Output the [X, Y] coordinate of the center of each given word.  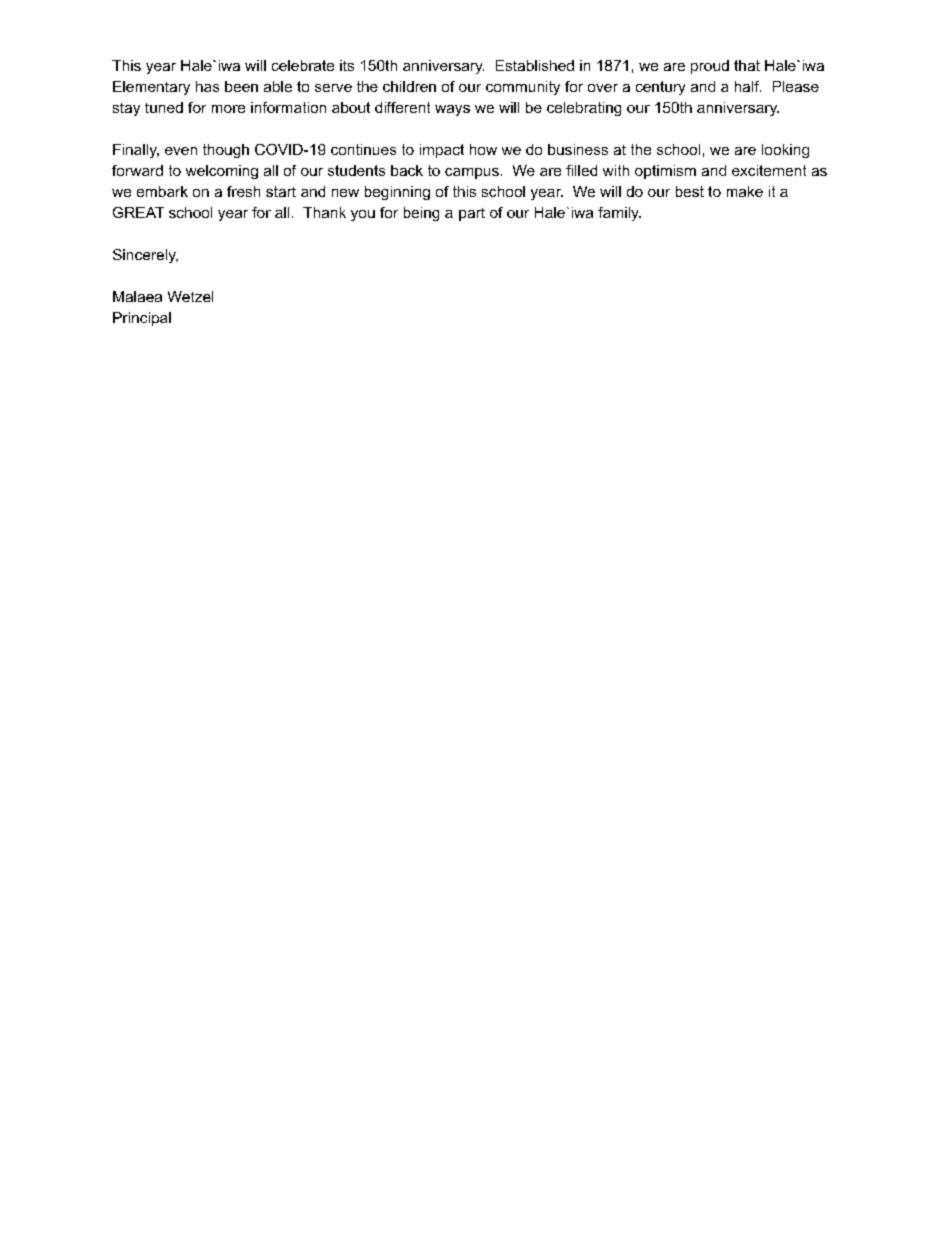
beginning [397, 193]
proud [710, 67]
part [472, 214]
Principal [142, 319]
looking [785, 151]
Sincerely [145, 256]
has [207, 86]
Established [535, 65]
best [690, 191]
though [226, 151]
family [619, 214]
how [483, 149]
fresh [243, 191]
